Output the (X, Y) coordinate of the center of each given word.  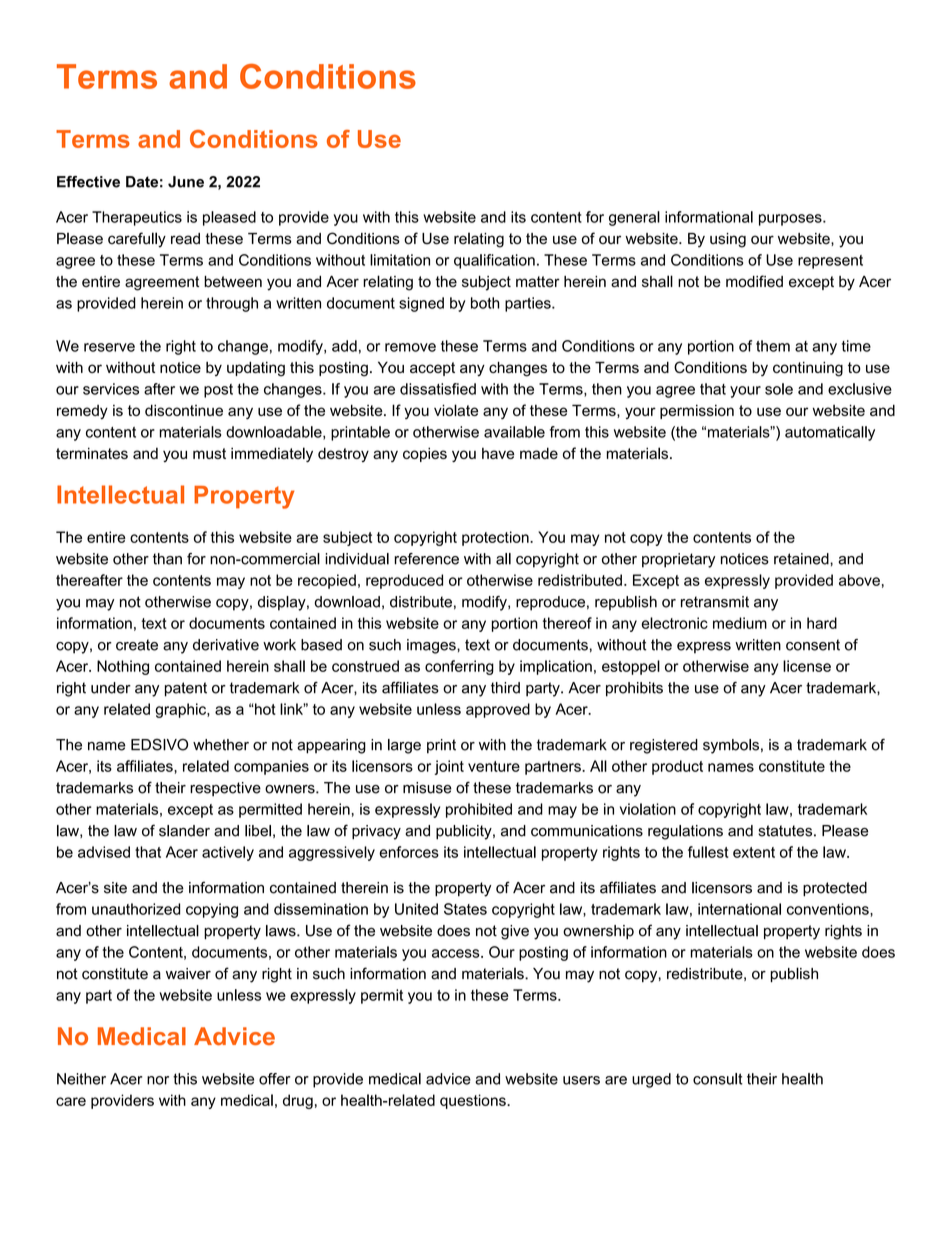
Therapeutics (137, 218)
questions (474, 1101)
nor (158, 1080)
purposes (791, 220)
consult (718, 1079)
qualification (494, 261)
